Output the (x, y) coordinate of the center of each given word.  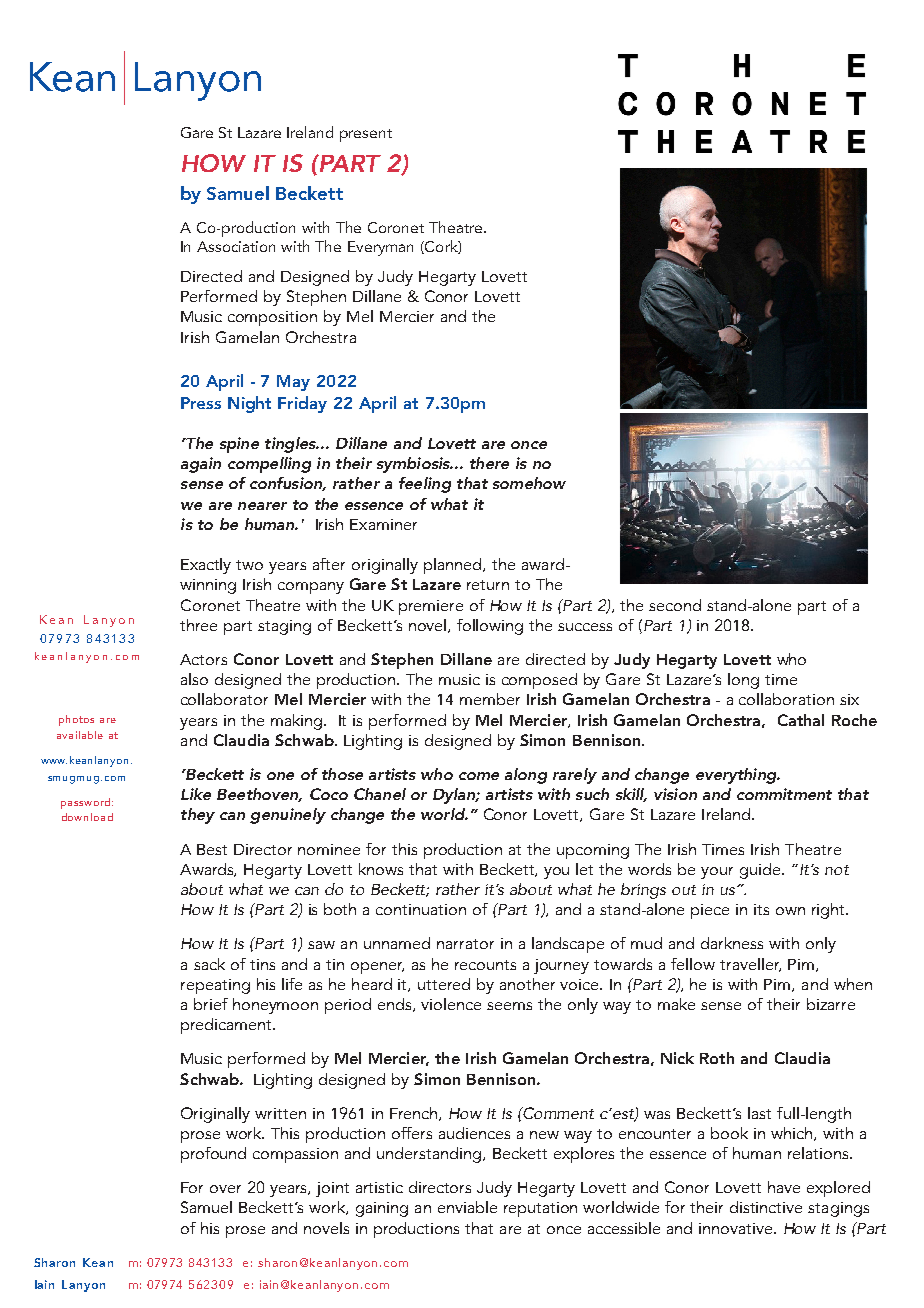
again (201, 465)
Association (236, 246)
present (366, 135)
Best (212, 849)
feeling (425, 485)
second (675, 605)
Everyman (380, 248)
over (225, 1189)
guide (761, 871)
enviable (467, 1207)
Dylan (455, 796)
